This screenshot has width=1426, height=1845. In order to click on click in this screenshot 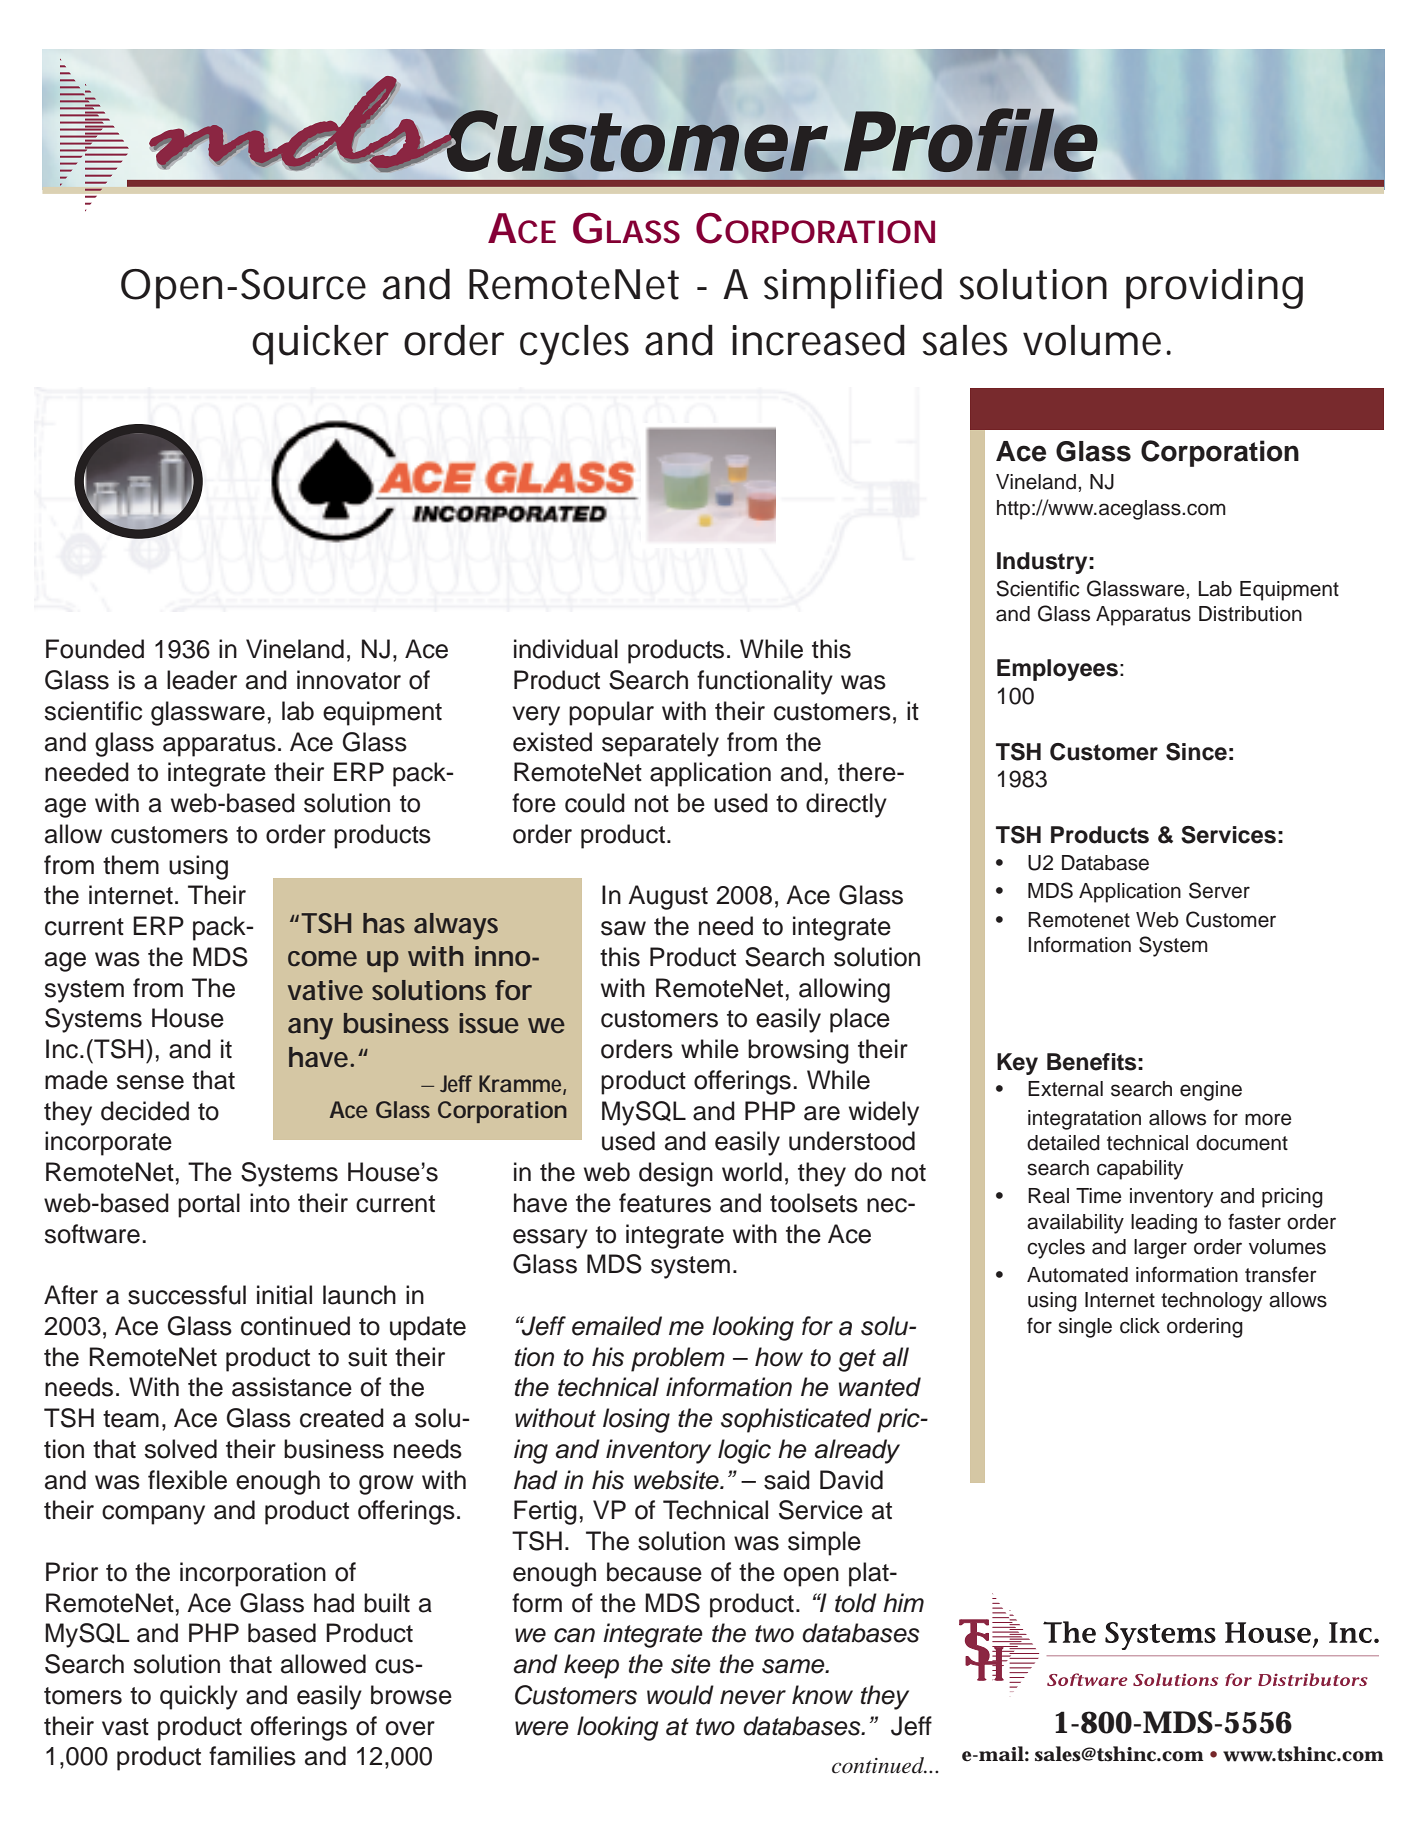, I will do `click(1140, 1326)`.
